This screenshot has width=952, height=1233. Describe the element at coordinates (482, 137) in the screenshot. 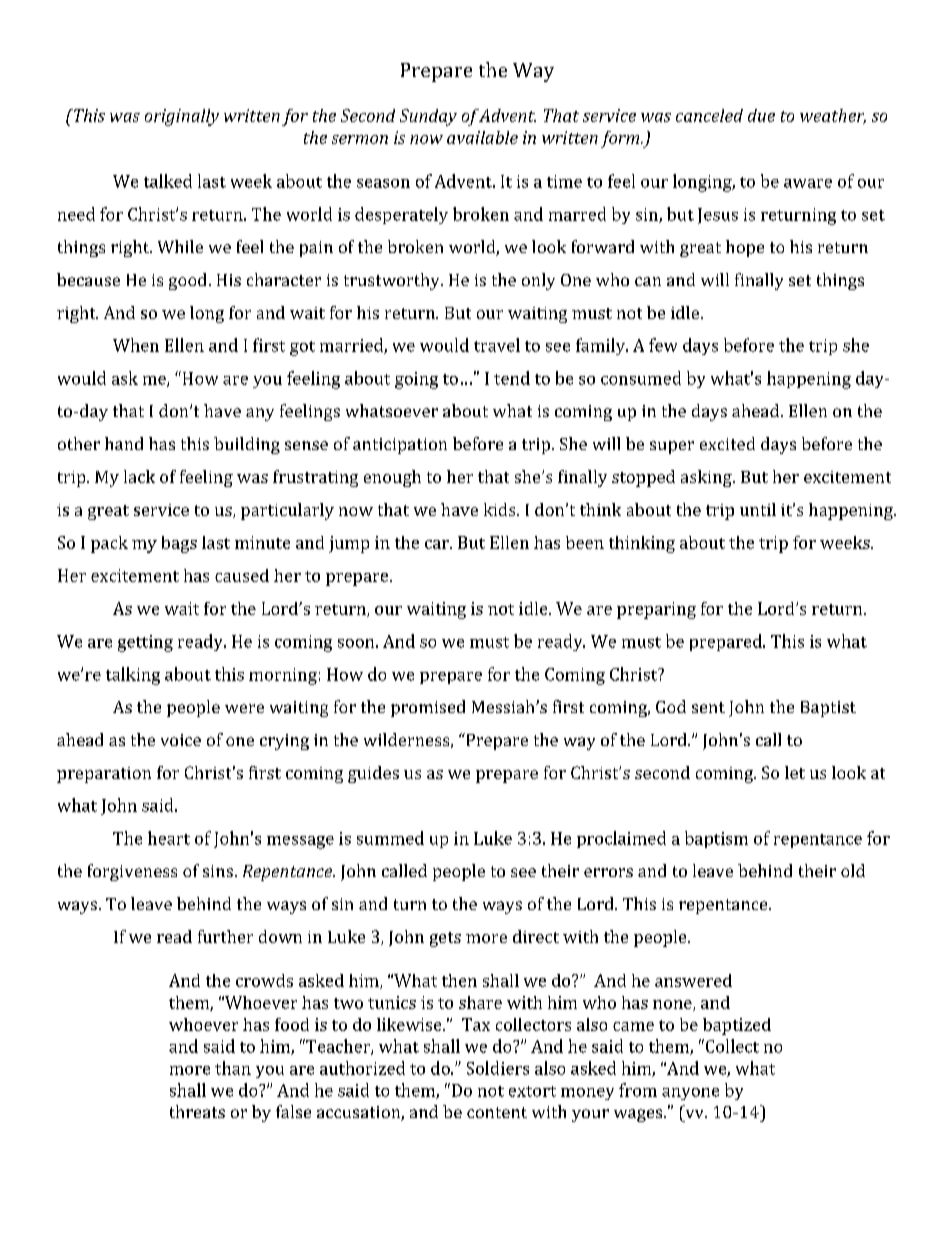

I see `available` at that location.
